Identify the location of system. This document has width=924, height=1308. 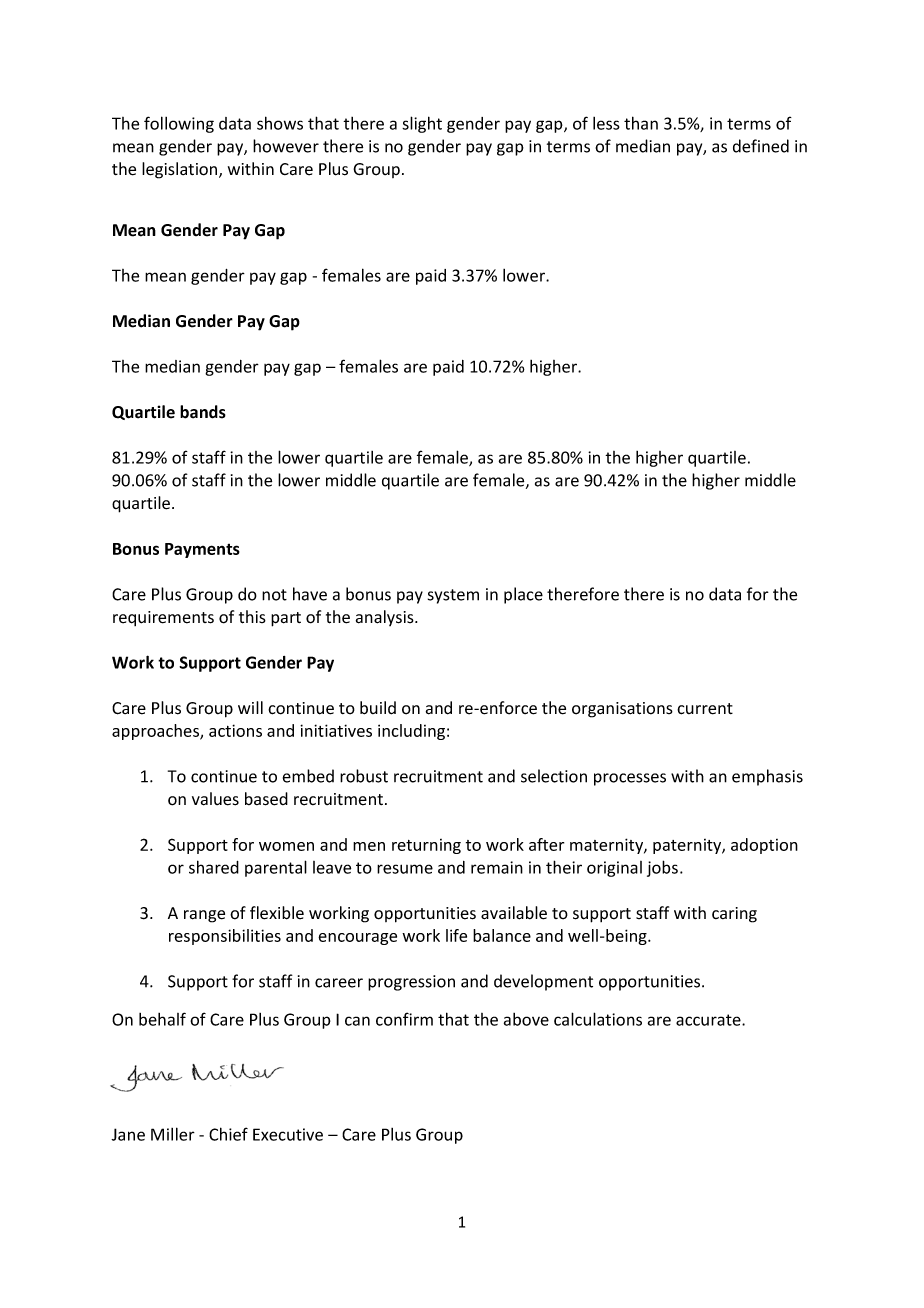
(453, 596).
